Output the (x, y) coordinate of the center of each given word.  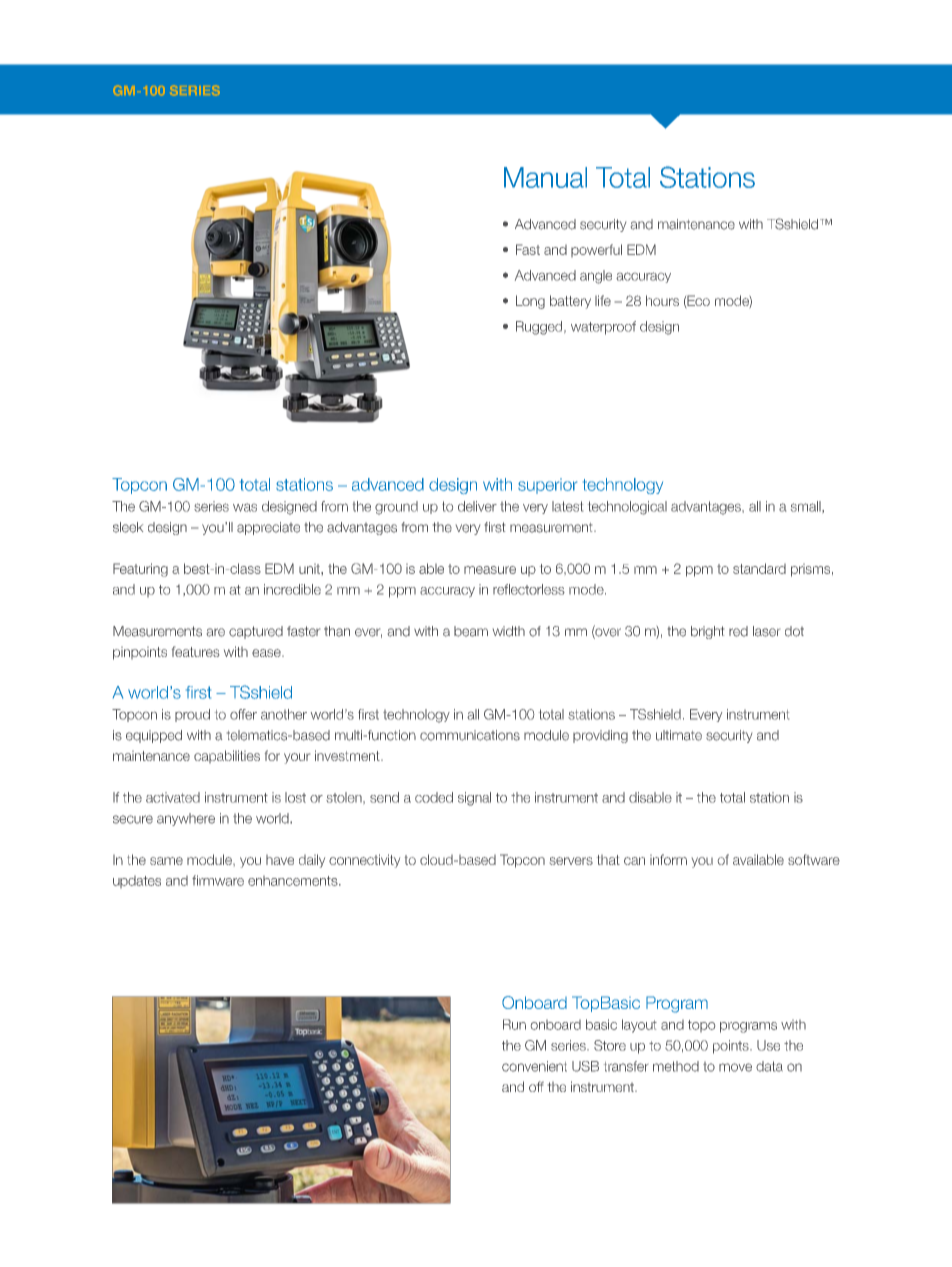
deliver (477, 506)
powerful (596, 250)
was (245, 507)
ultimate (679, 735)
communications (470, 735)
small (807, 506)
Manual (545, 177)
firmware (218, 880)
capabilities (227, 756)
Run (514, 1024)
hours (662, 300)
